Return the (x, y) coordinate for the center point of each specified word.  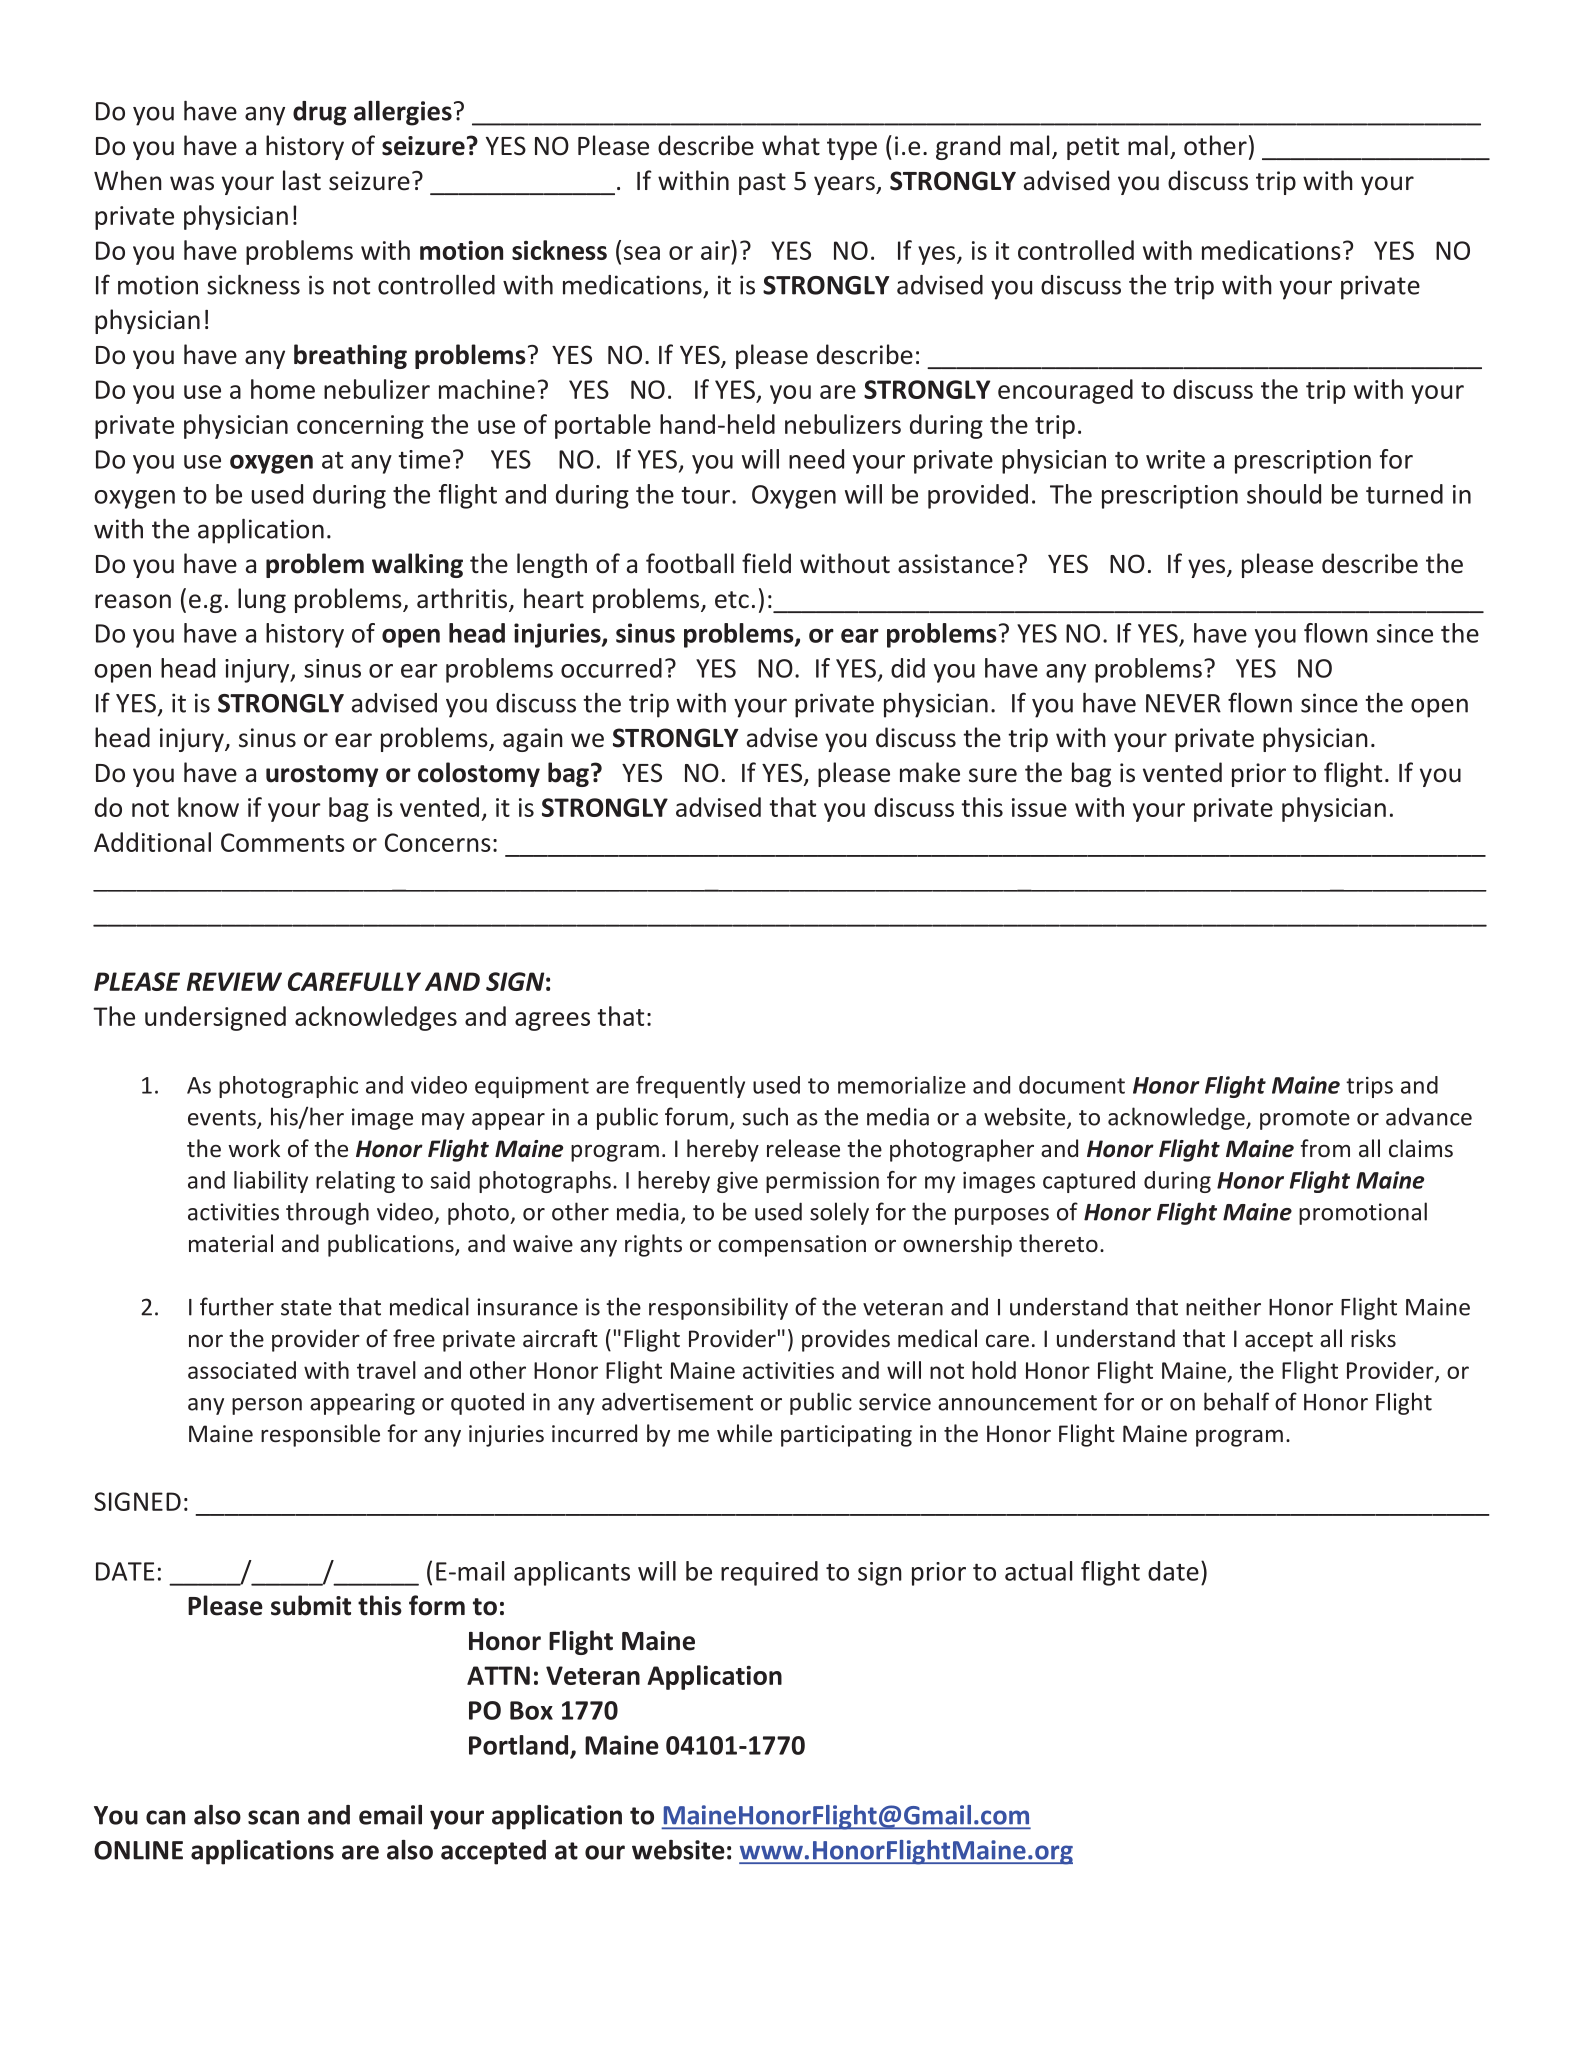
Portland (518, 1745)
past (762, 184)
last (302, 180)
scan (273, 1817)
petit (1093, 148)
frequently (690, 1087)
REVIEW (234, 981)
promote (1305, 1120)
